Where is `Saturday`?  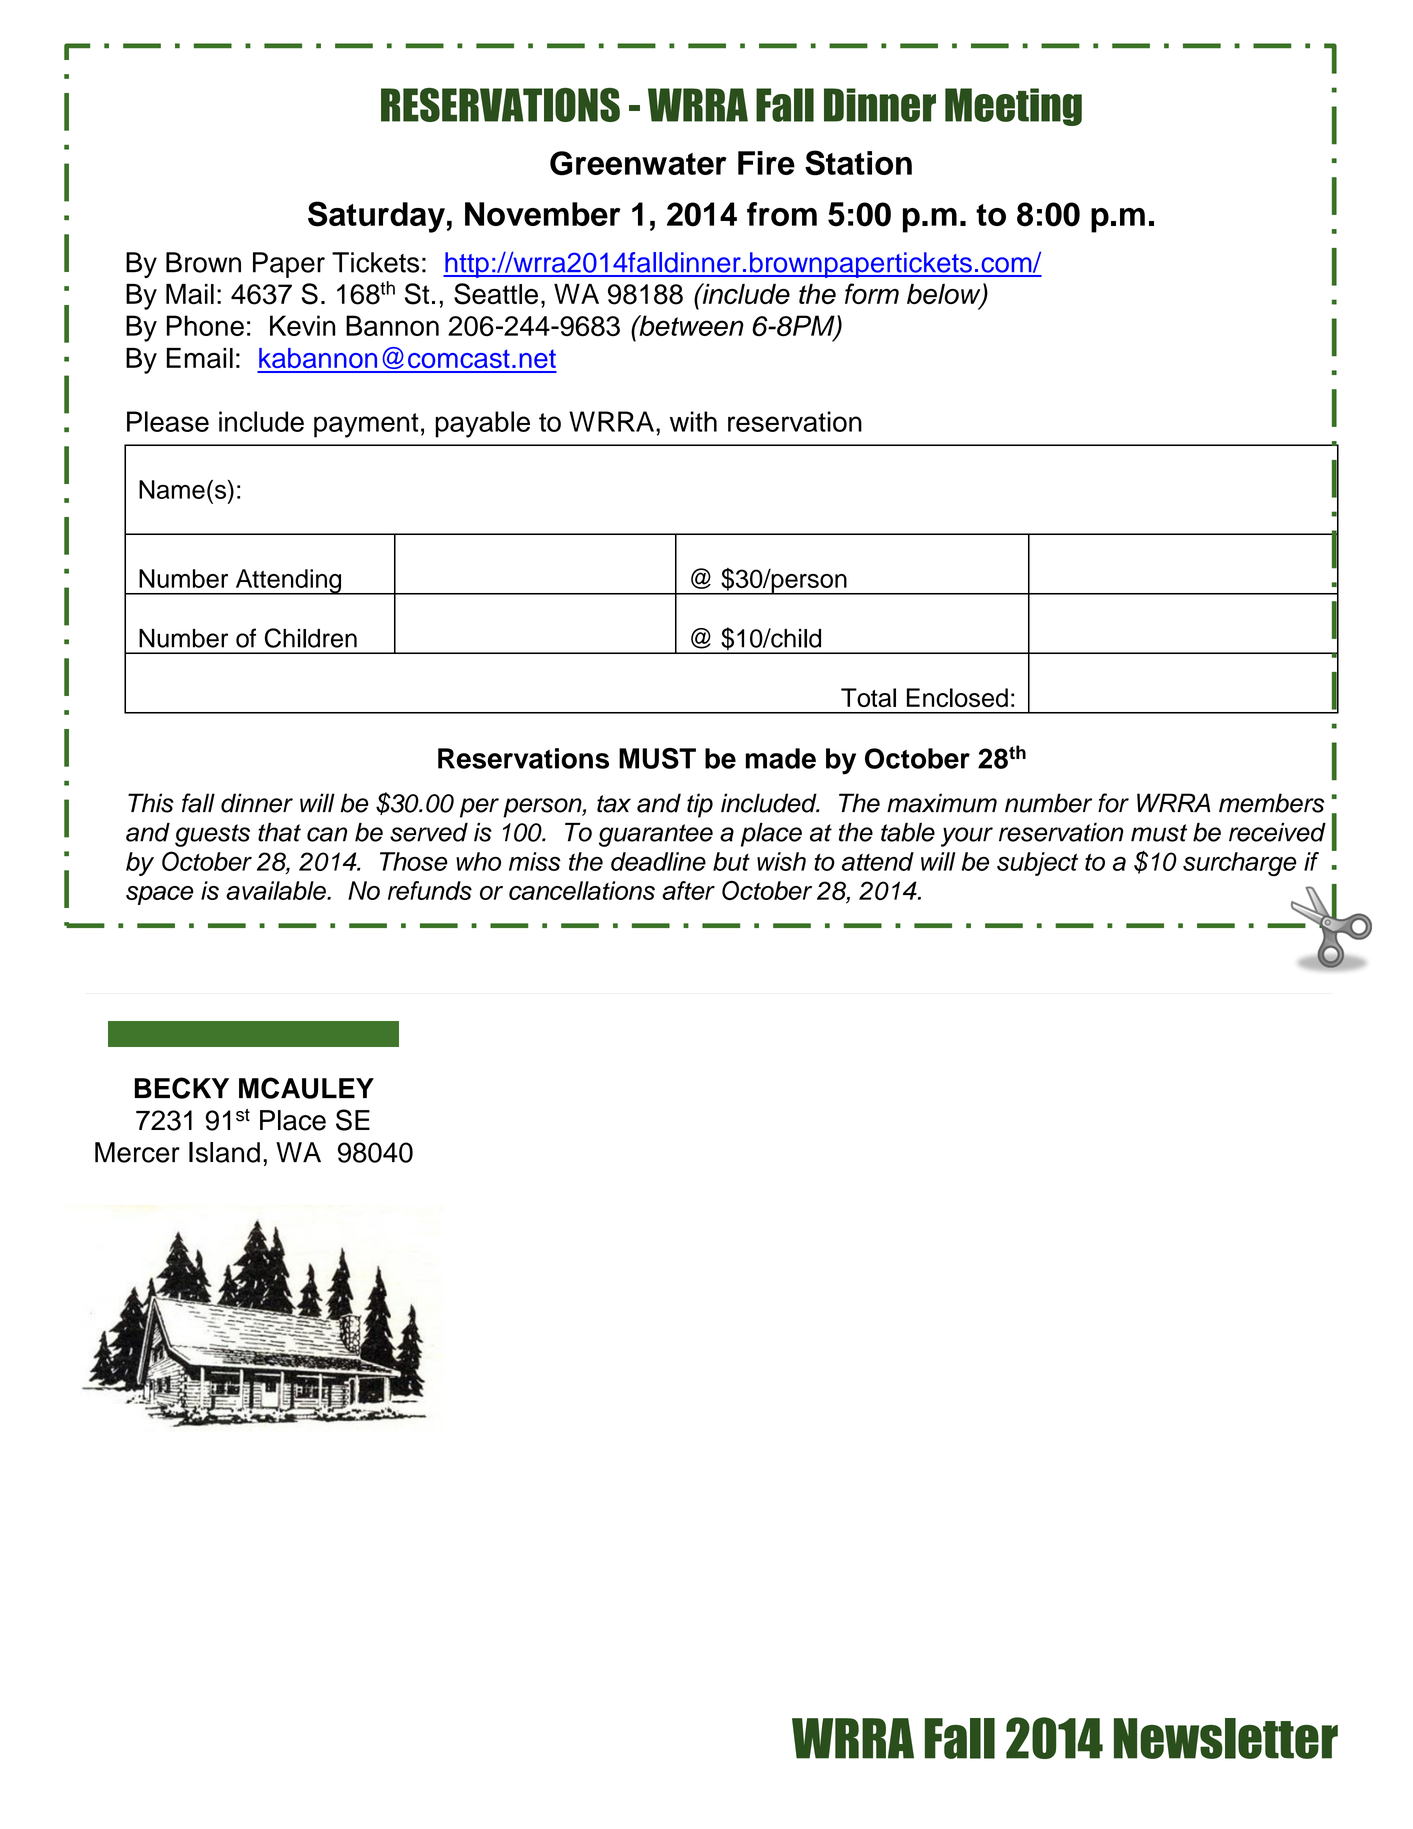 Saturday is located at coordinates (376, 217).
